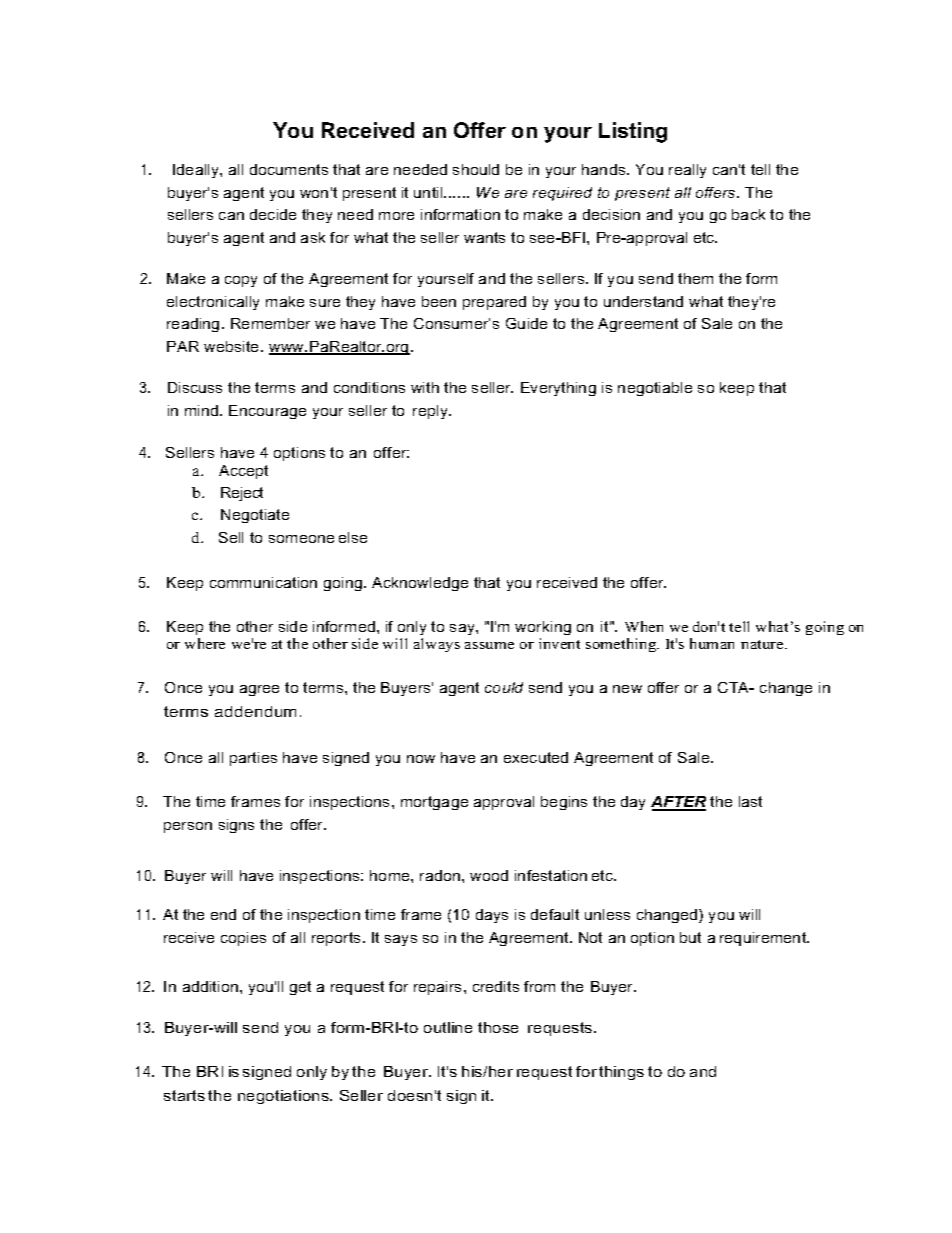 The height and width of the image is (1233, 952). What do you see at coordinates (210, 1071) in the image?
I see `BRI` at bounding box center [210, 1071].
